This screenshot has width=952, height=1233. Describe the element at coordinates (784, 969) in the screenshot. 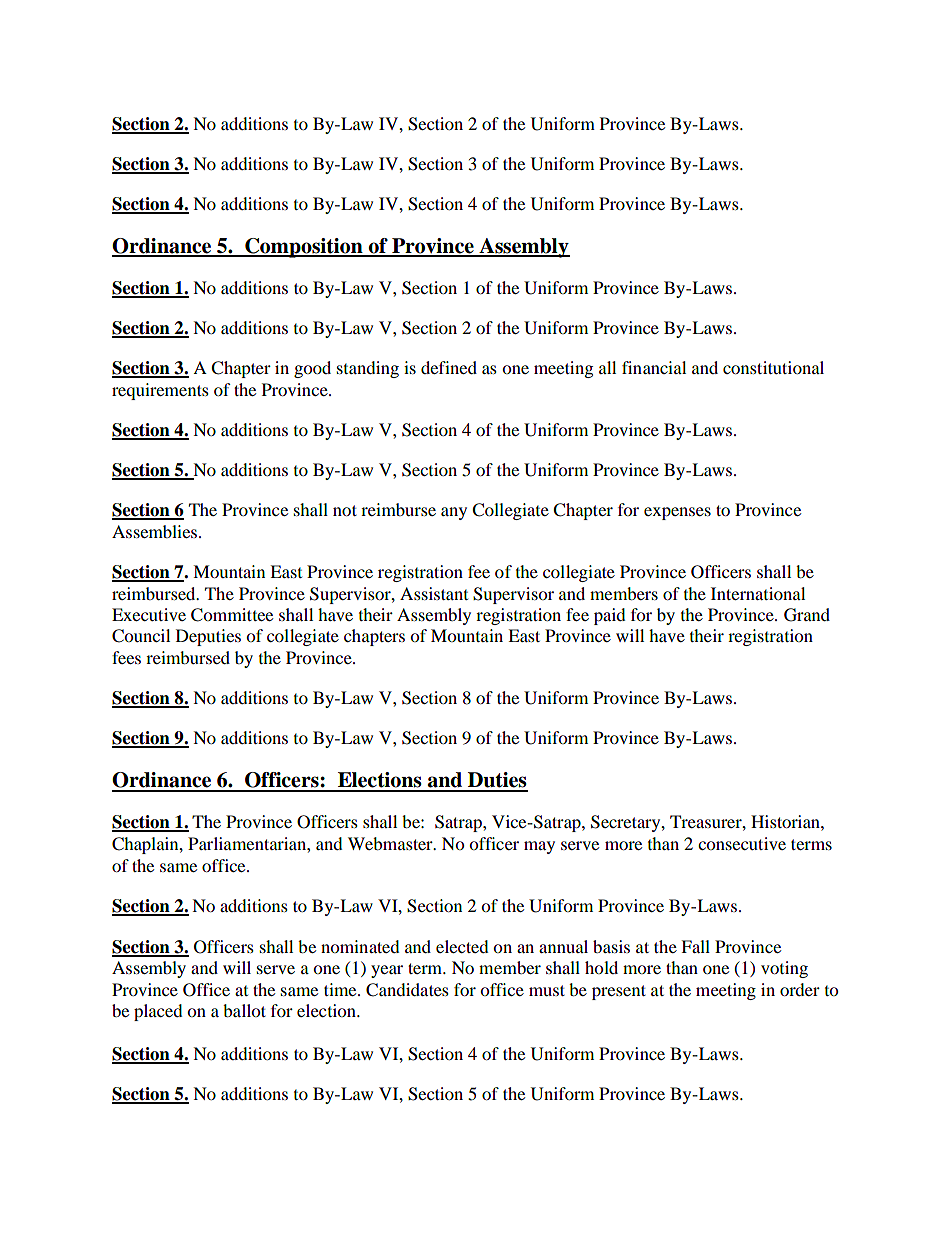

I see `voting` at that location.
